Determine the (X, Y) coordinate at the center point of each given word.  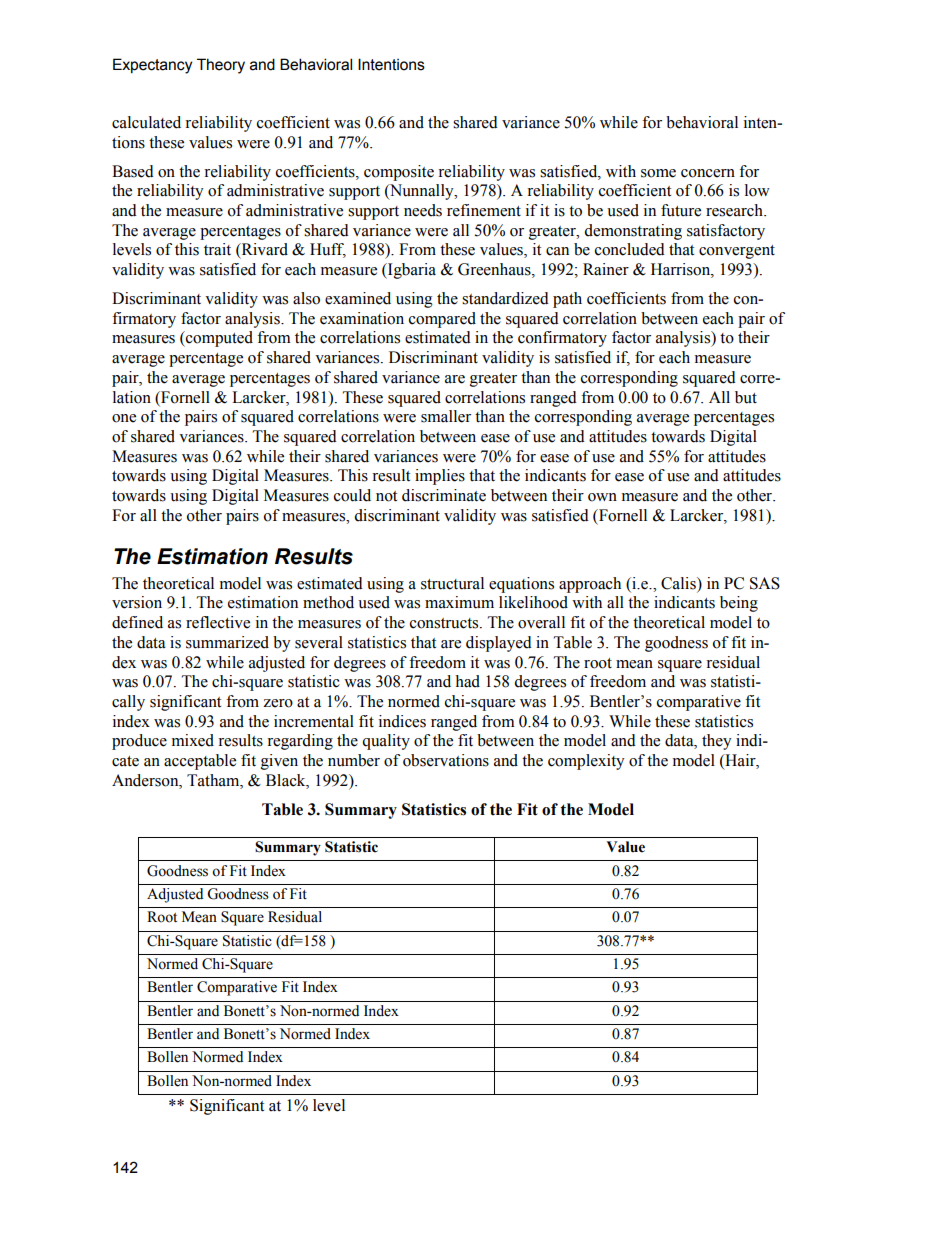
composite (399, 173)
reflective (218, 622)
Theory (221, 66)
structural (452, 583)
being (739, 604)
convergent (737, 252)
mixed (193, 740)
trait (217, 249)
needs (423, 210)
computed (218, 339)
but (746, 397)
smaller (446, 416)
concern (708, 173)
